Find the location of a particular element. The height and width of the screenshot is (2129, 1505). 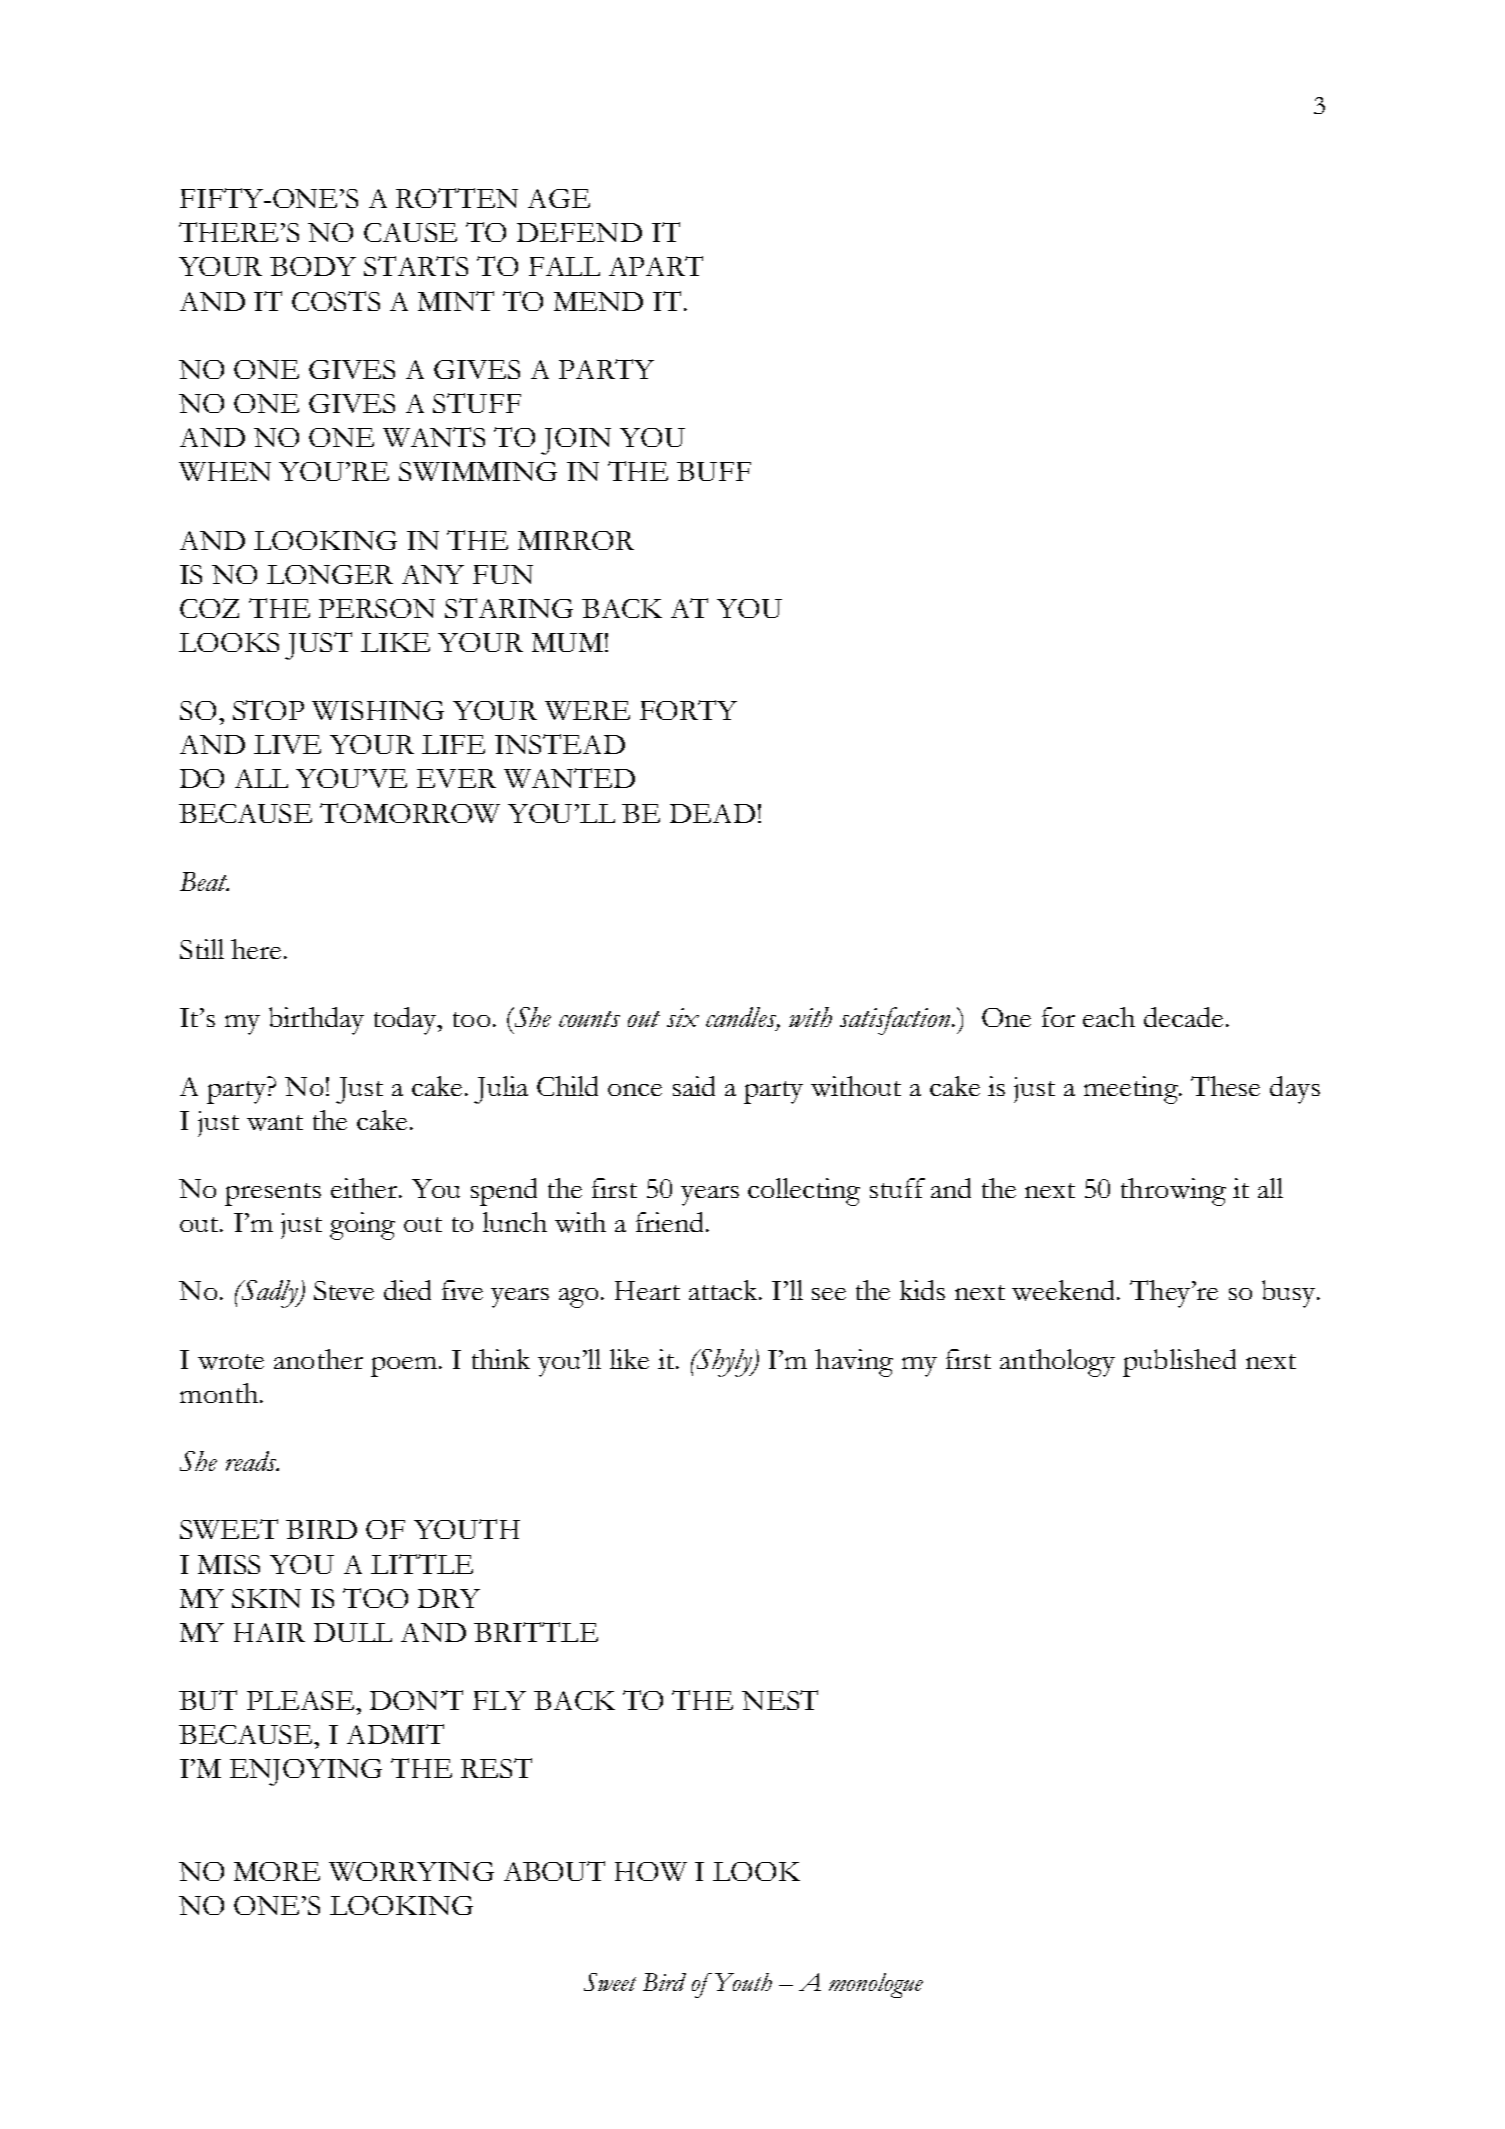

each is located at coordinates (1109, 1017).
